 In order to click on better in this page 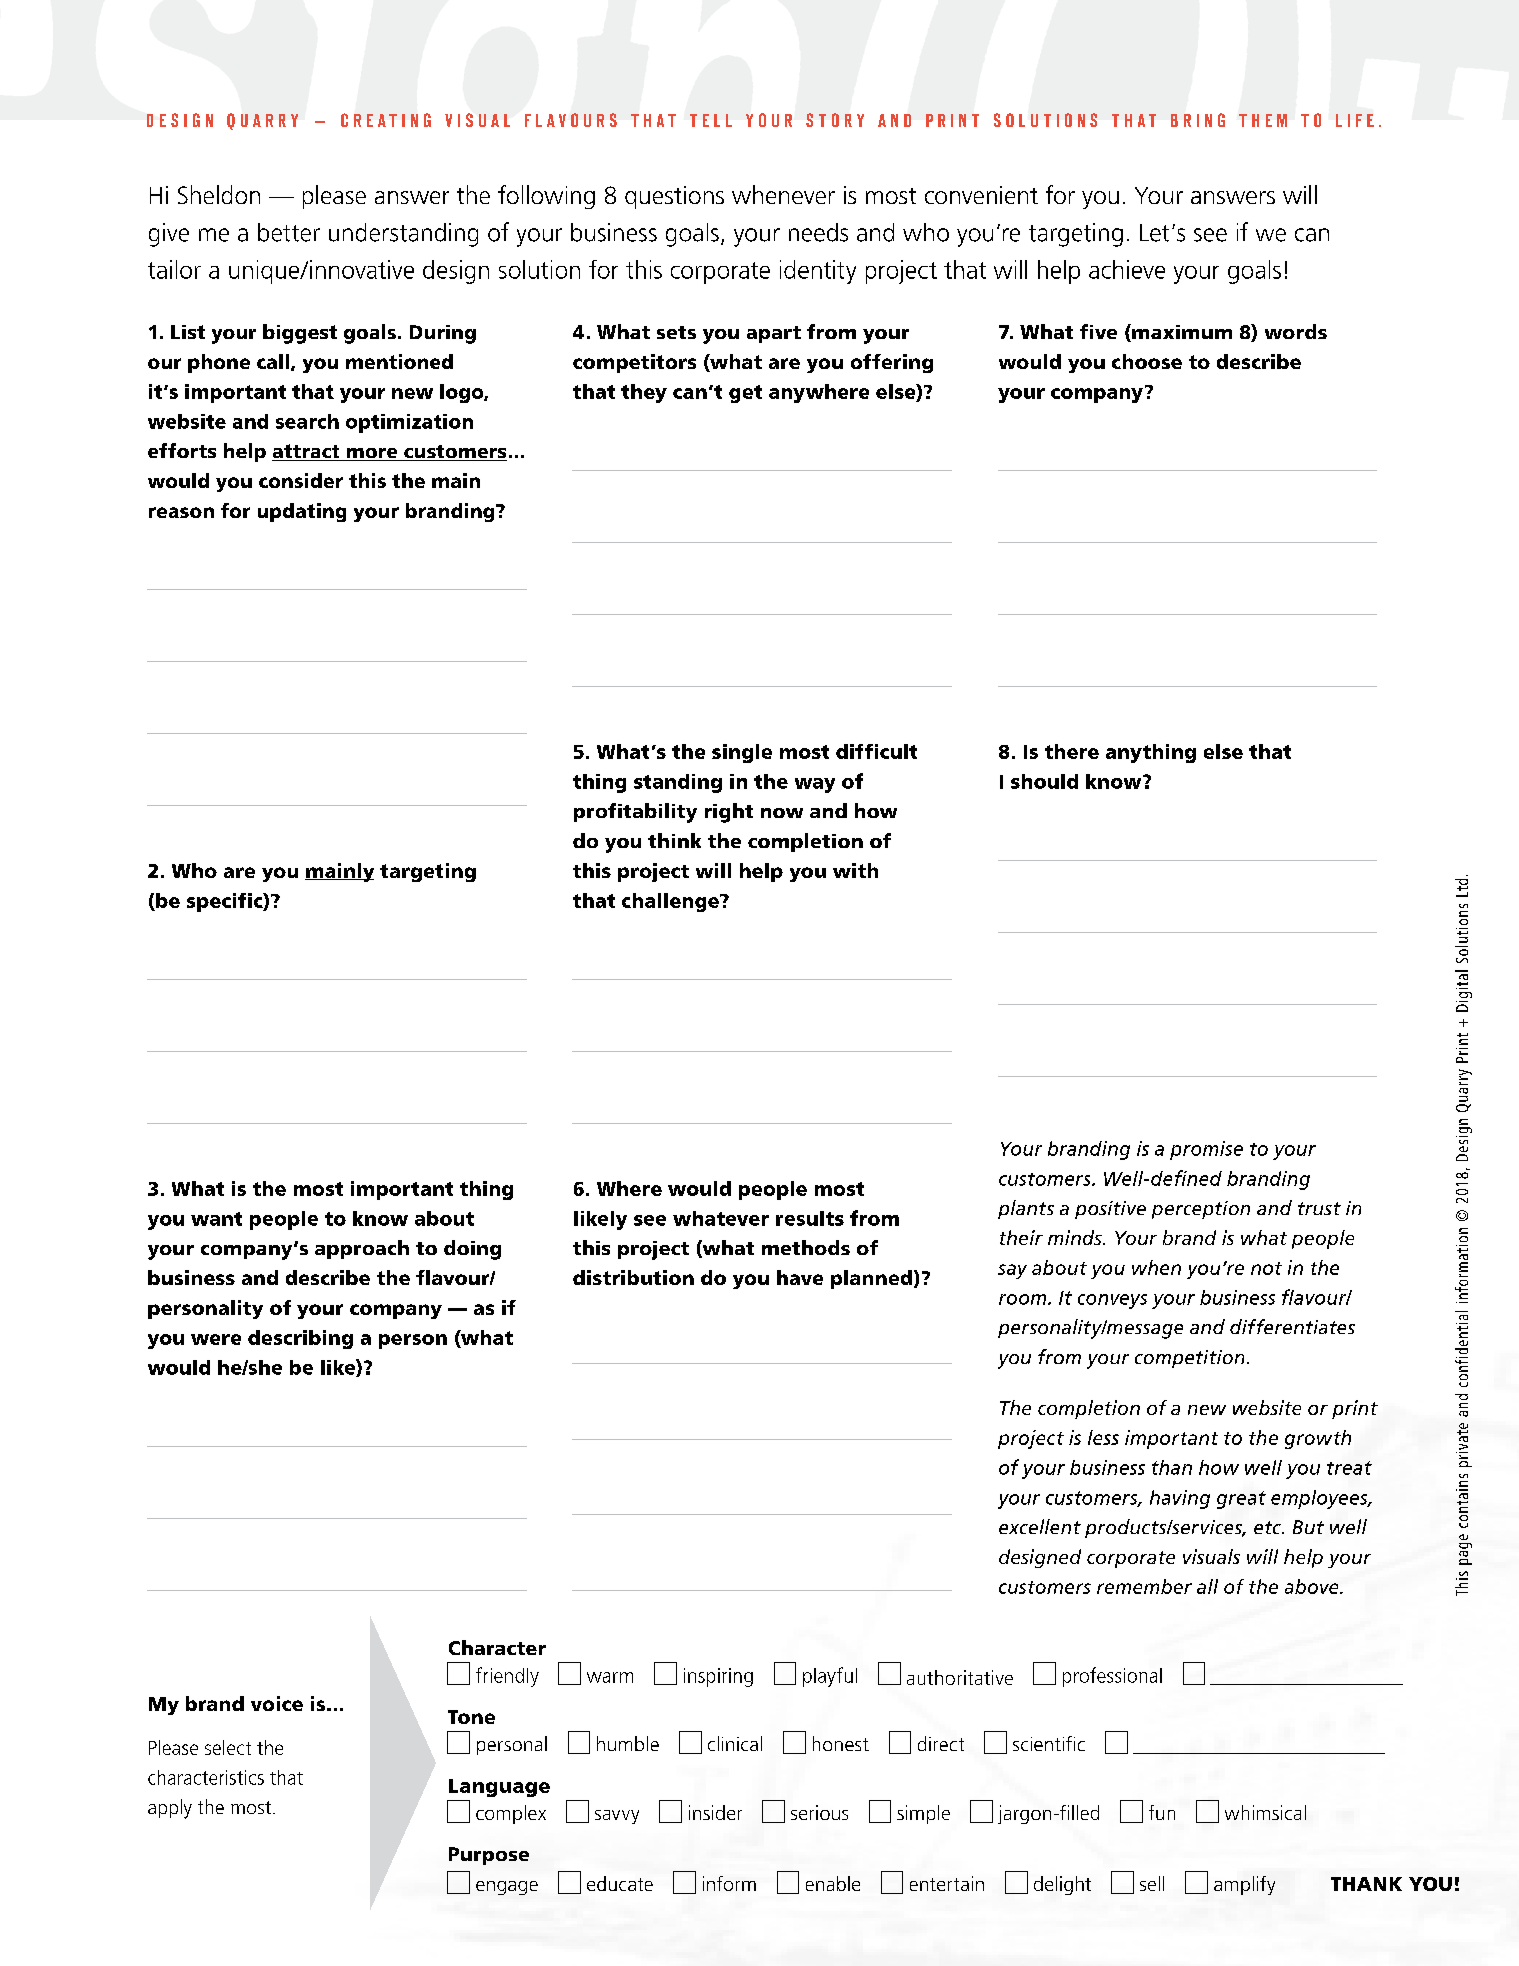, I will do `click(289, 232)`.
